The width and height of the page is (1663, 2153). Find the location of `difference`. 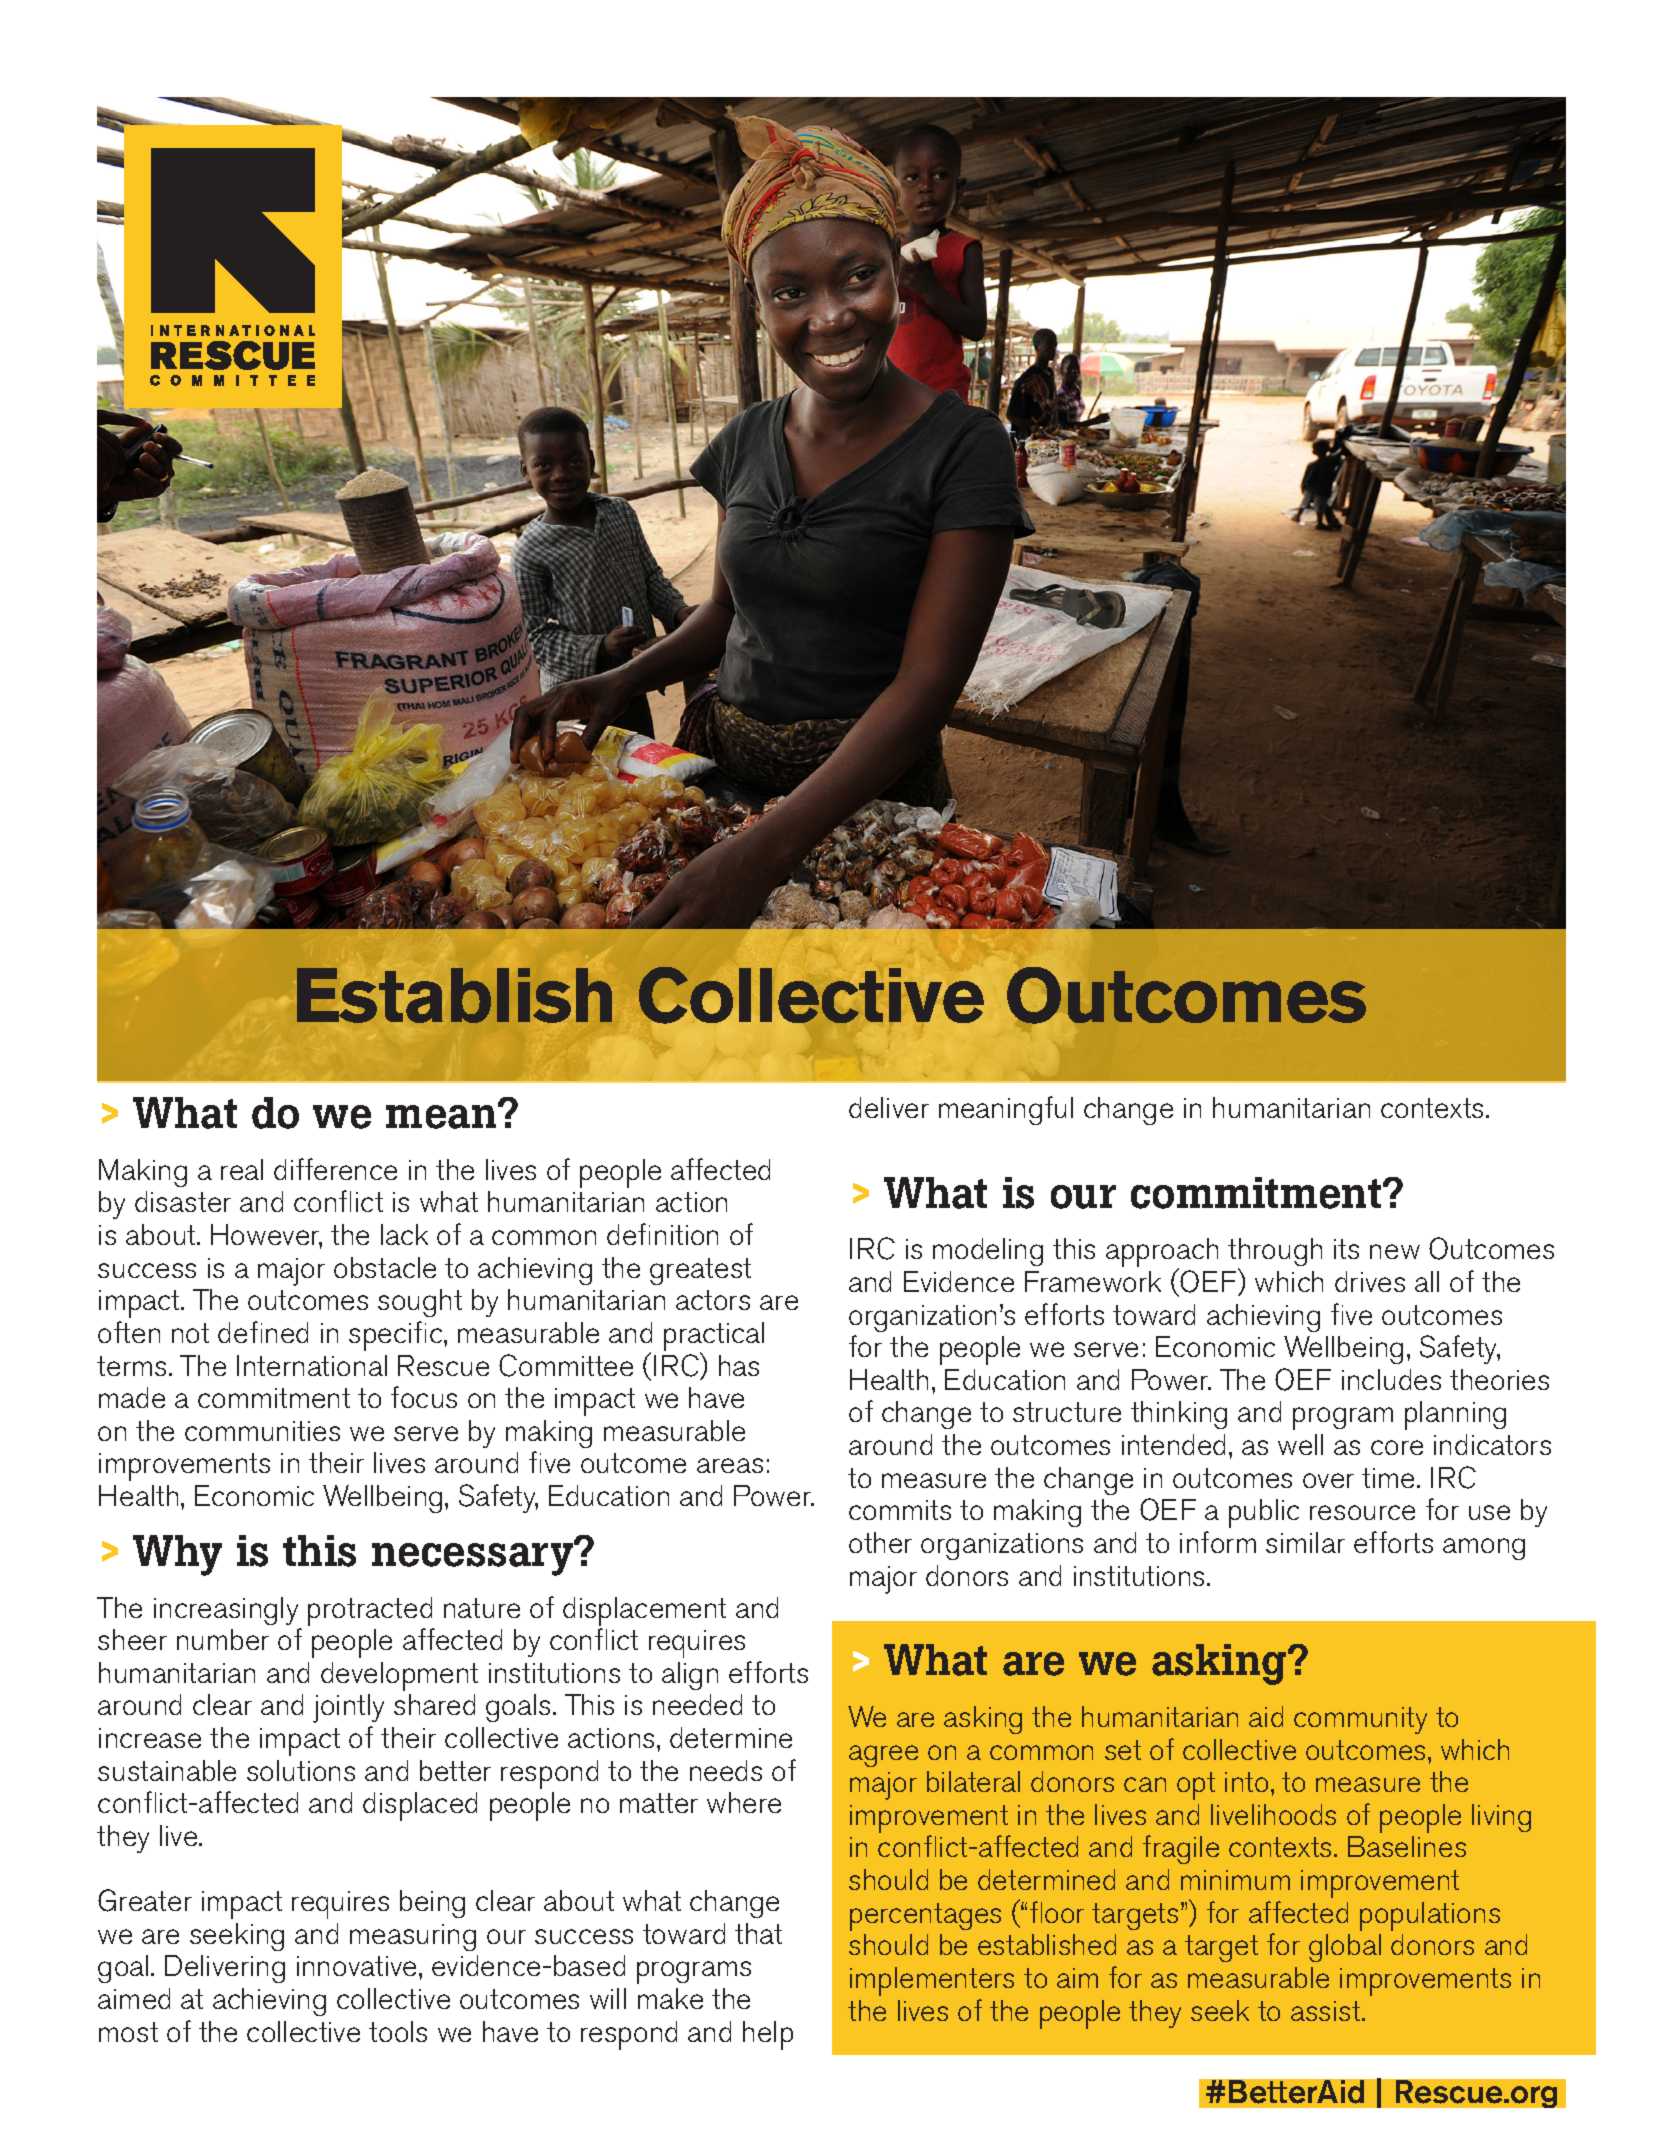

difference is located at coordinates (335, 1169).
